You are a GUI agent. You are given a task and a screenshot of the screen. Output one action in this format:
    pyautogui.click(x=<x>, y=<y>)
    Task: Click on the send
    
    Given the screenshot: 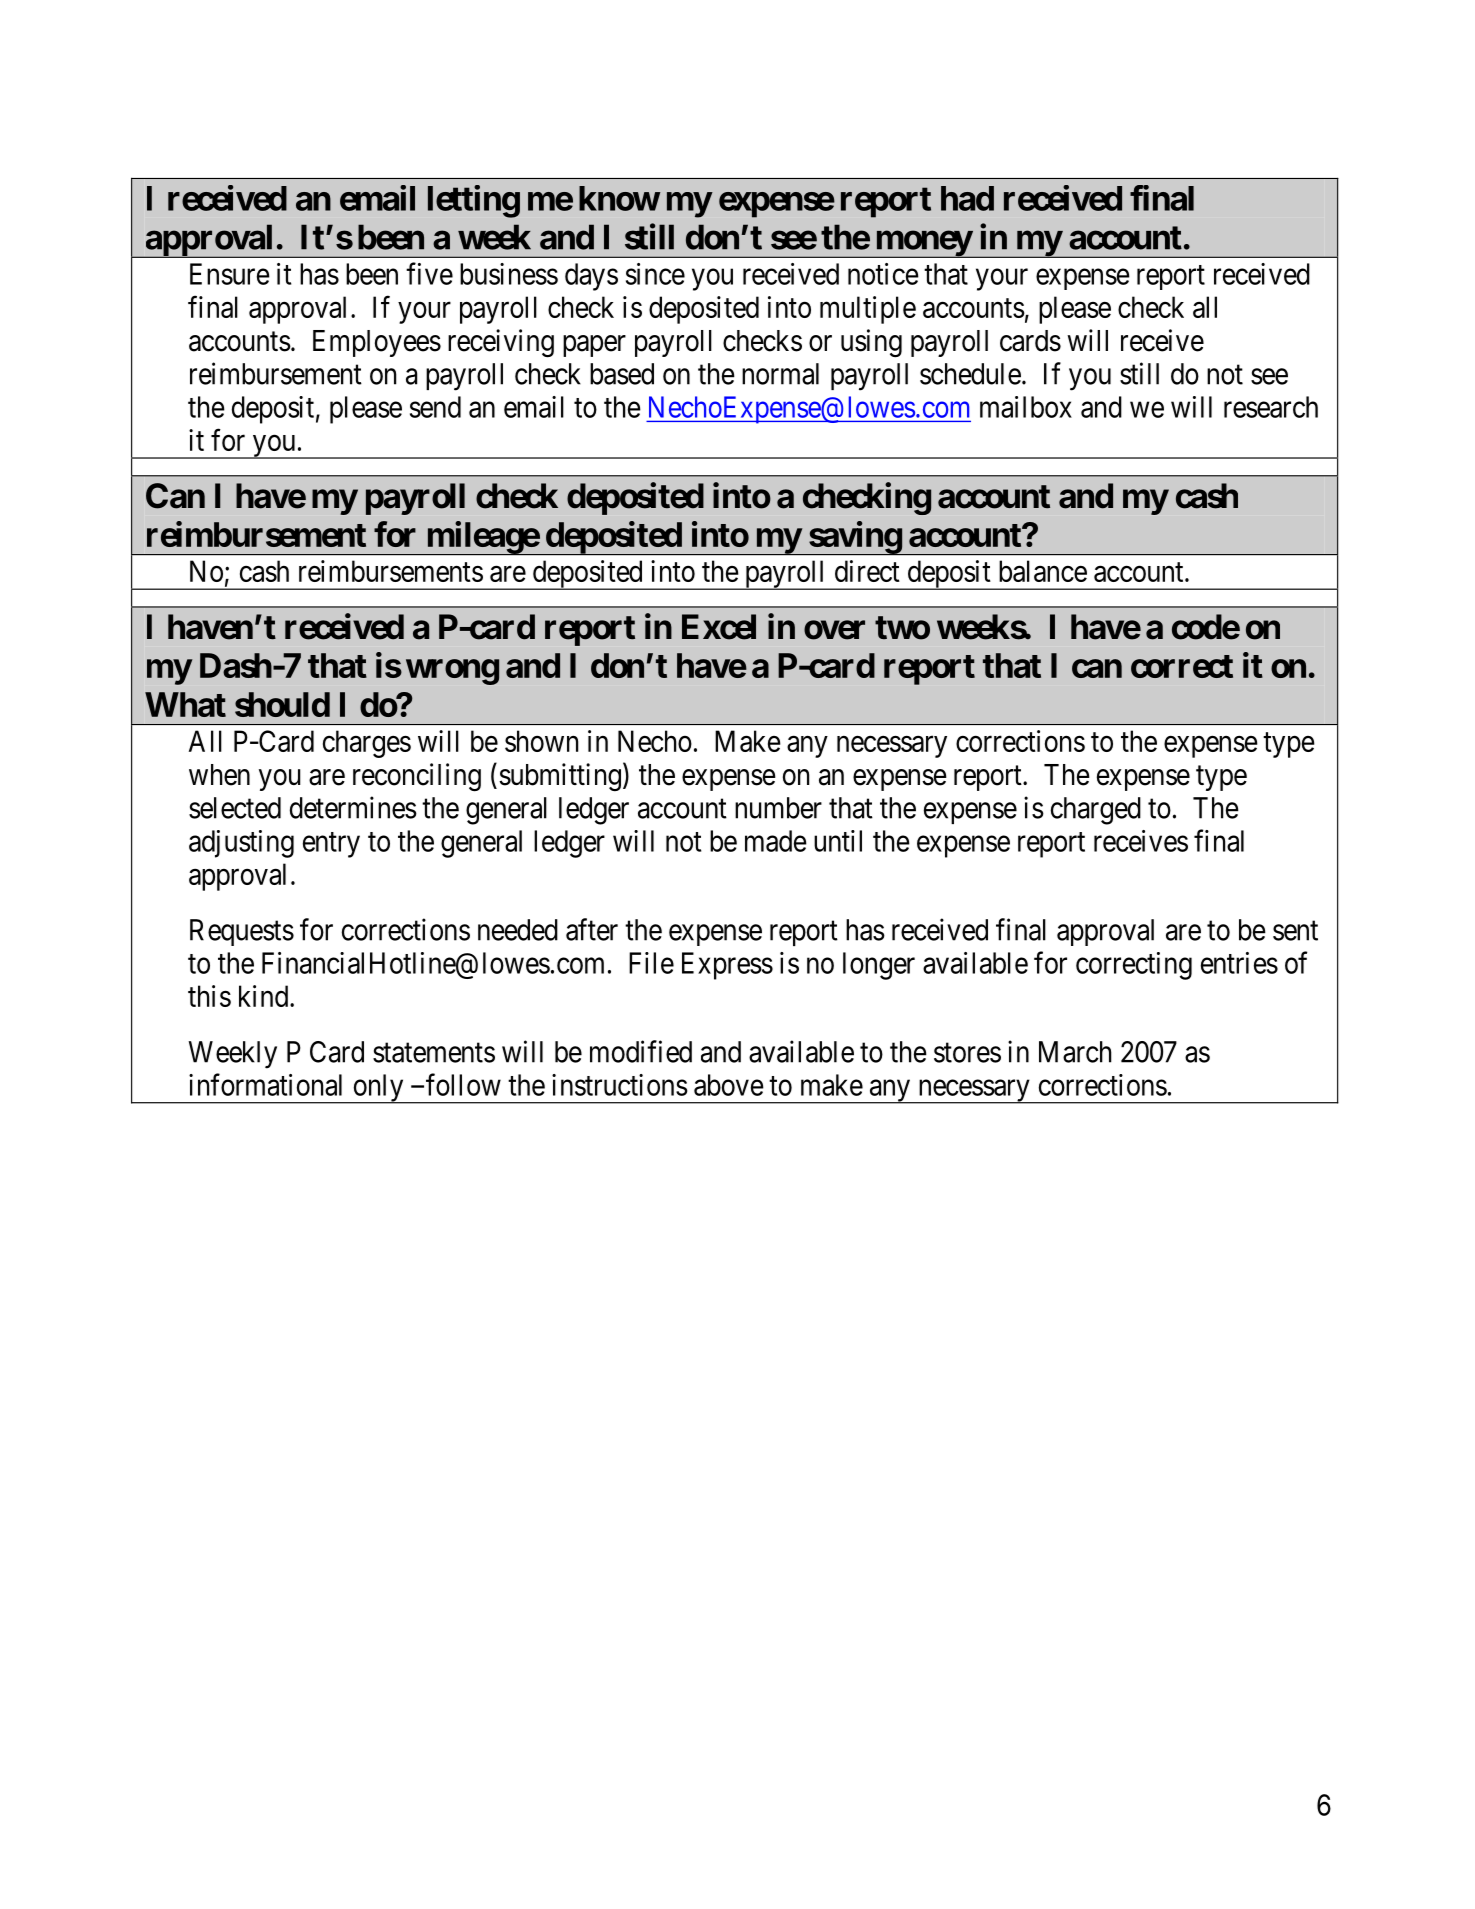 What is the action you would take?
    pyautogui.click(x=435, y=407)
